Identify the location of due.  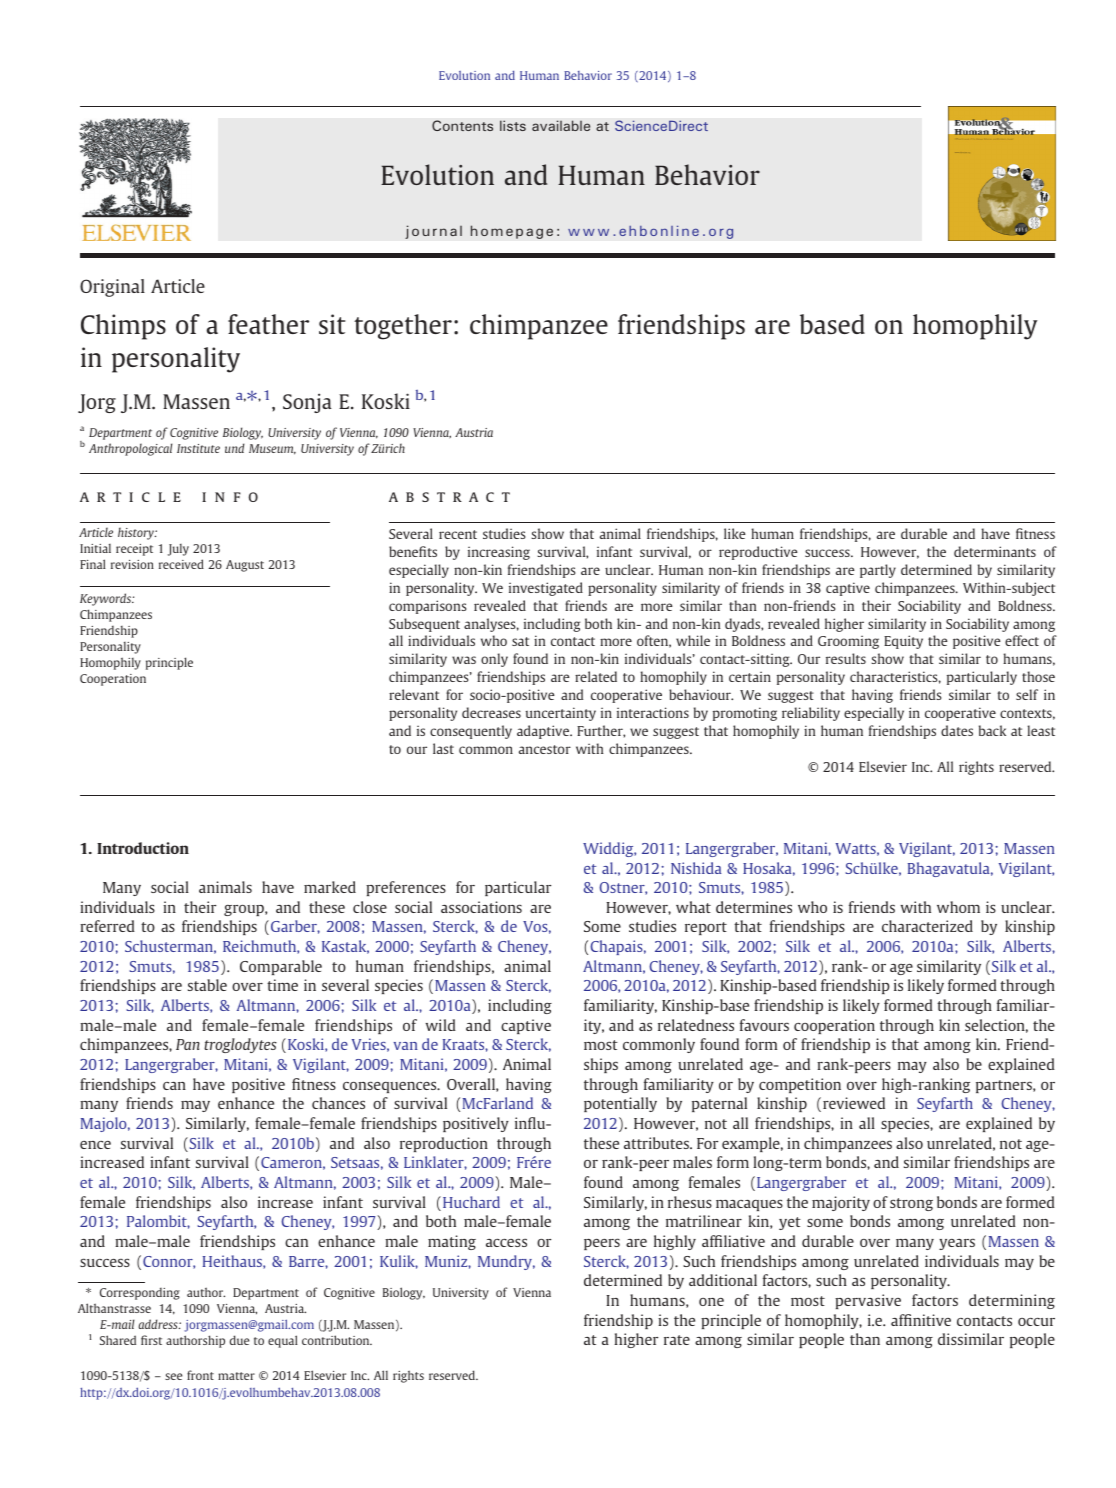
(239, 1340).
